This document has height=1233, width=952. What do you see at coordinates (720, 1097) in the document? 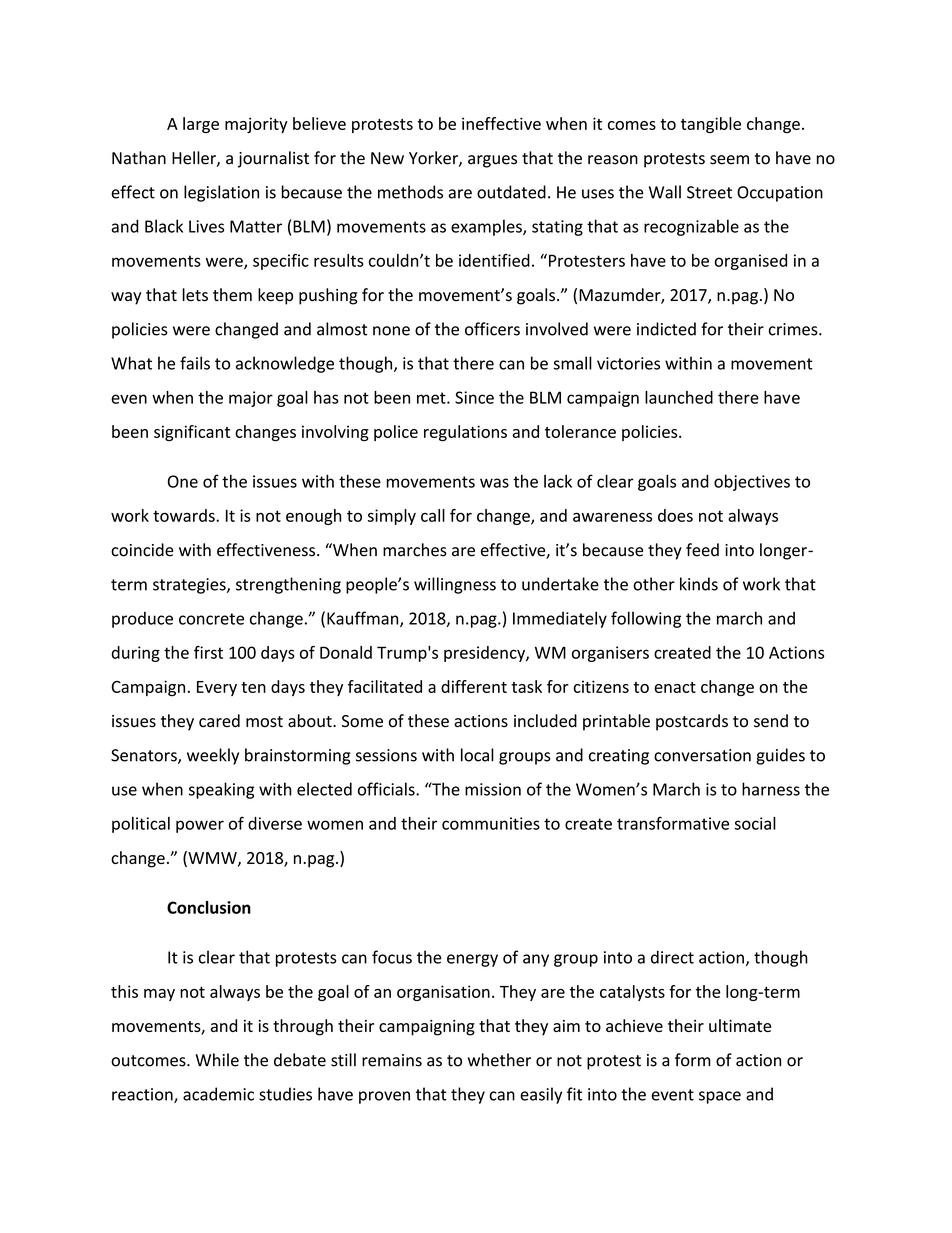
I see `space` at bounding box center [720, 1097].
